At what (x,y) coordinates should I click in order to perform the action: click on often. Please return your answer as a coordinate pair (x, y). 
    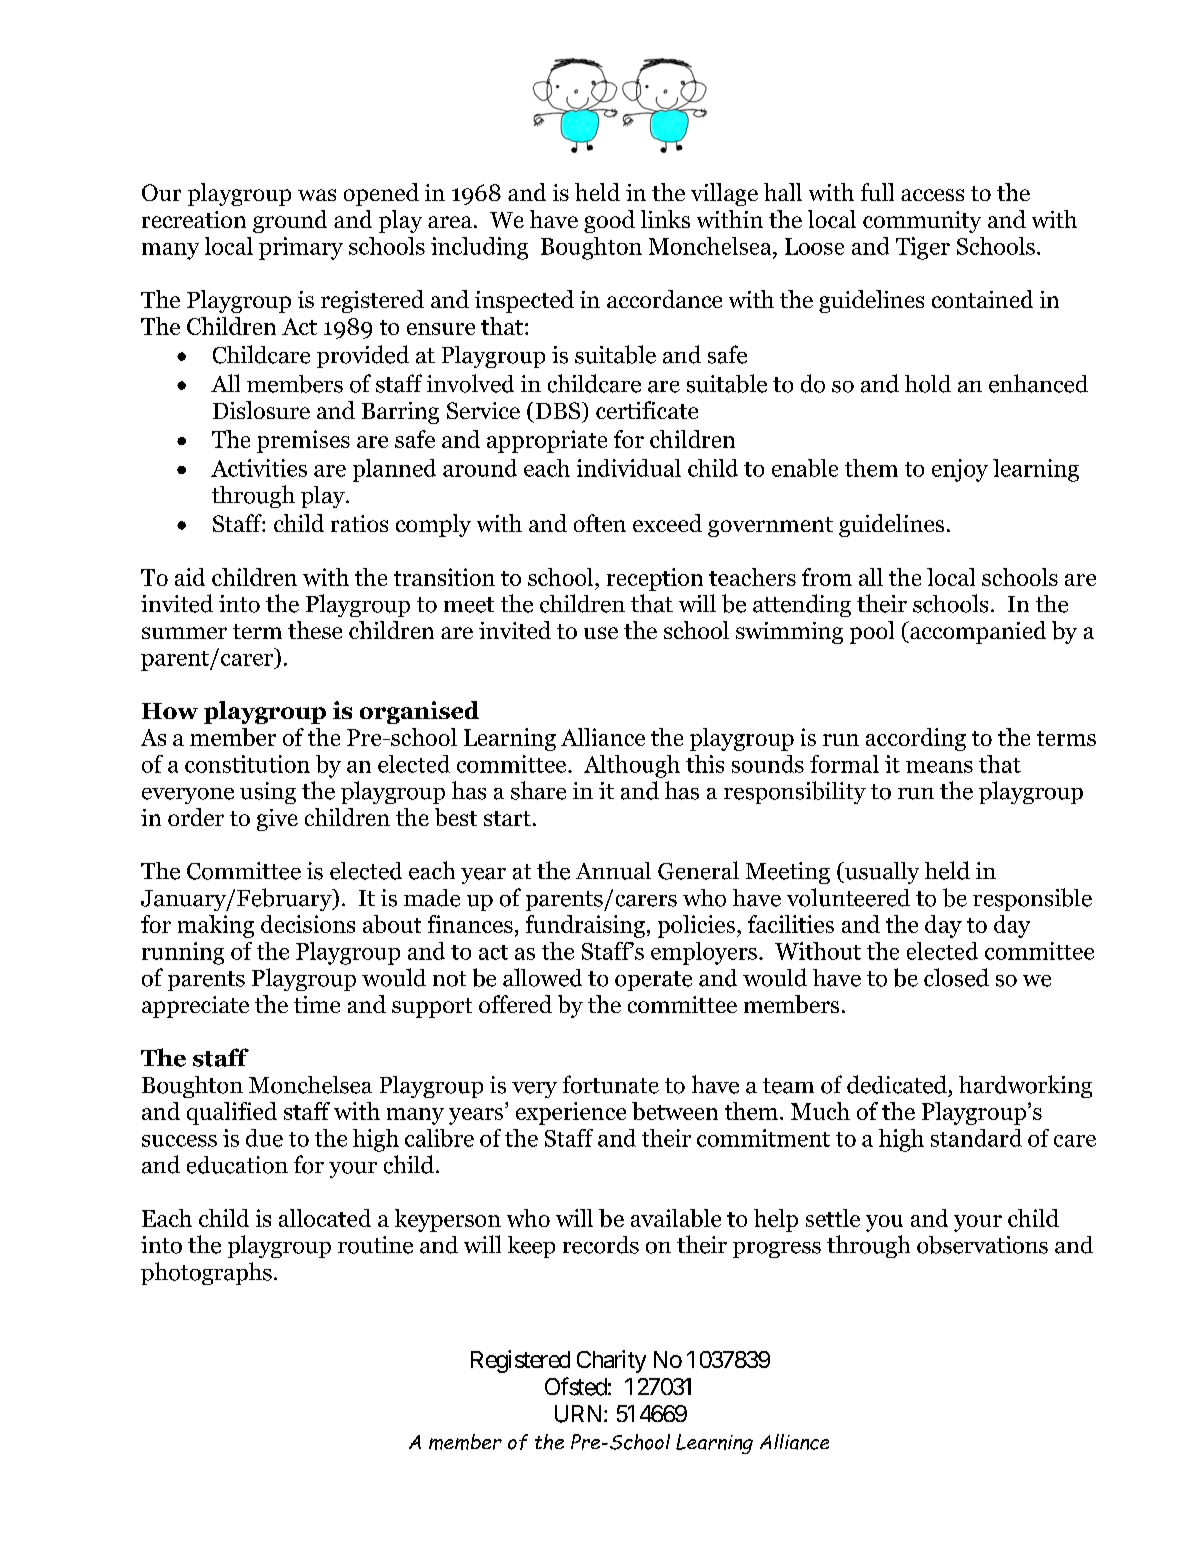
    Looking at the image, I should click on (600, 523).
